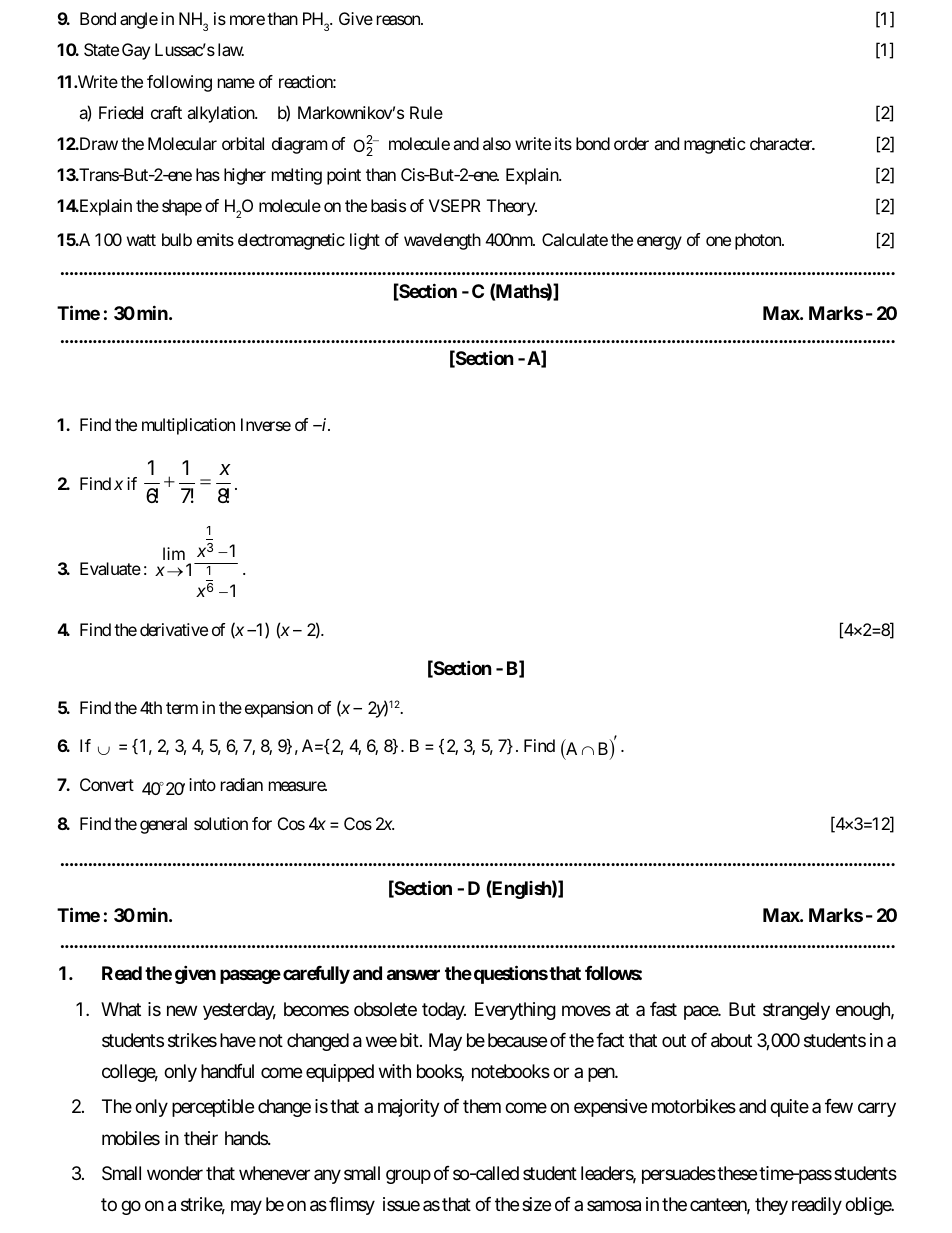 The height and width of the screenshot is (1233, 952). Describe the element at coordinates (536, 1204) in the screenshot. I see `size` at that location.
